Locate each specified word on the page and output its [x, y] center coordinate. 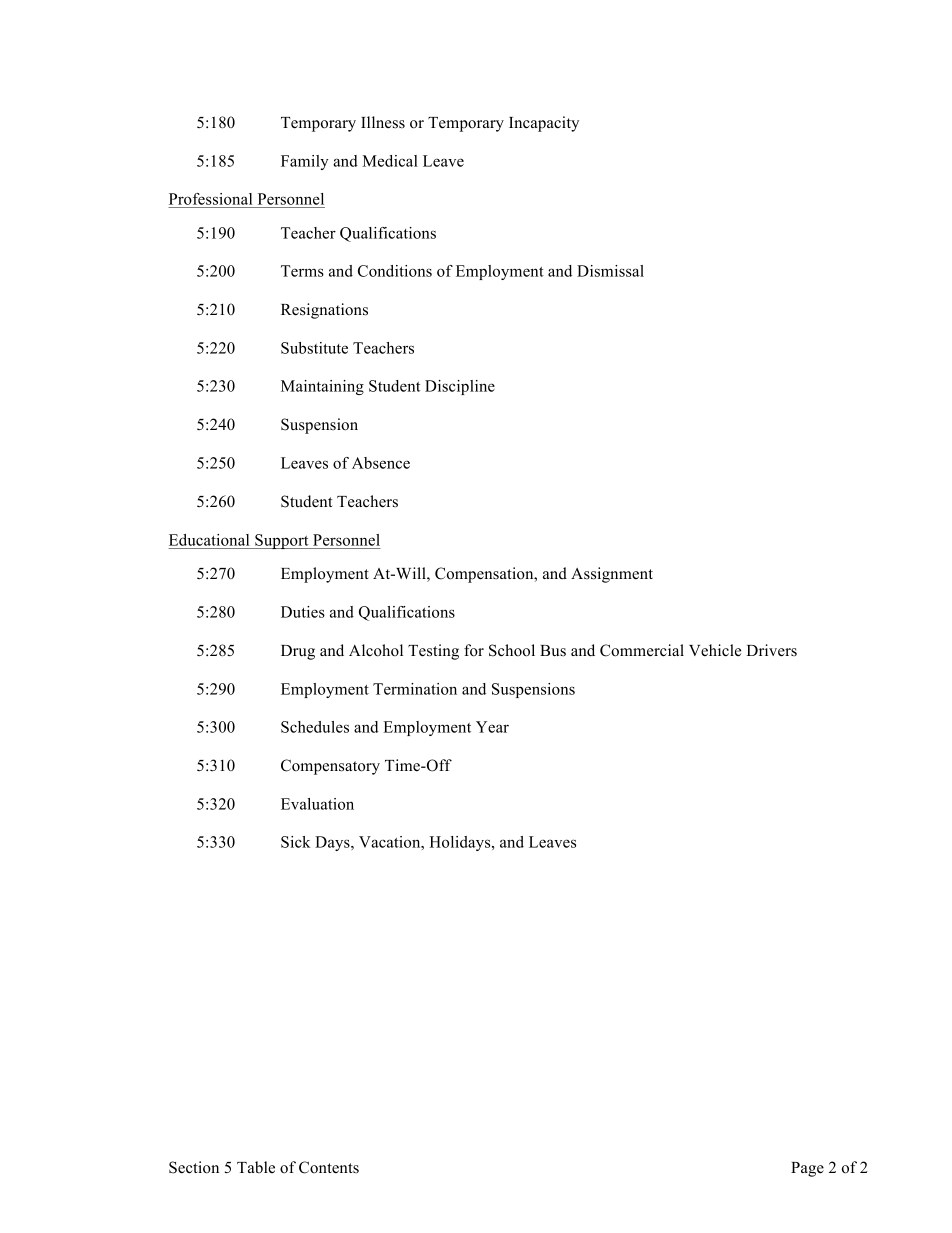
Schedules [315, 727]
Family [305, 162]
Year [492, 727]
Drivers [772, 650]
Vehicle [715, 650]
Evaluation [317, 804]
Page [807, 1169]
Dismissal [610, 271]
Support [282, 541]
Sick [296, 842]
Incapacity [544, 124]
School [512, 650]
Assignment [612, 575]
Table [256, 1167]
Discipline [460, 387]
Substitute [314, 348]
